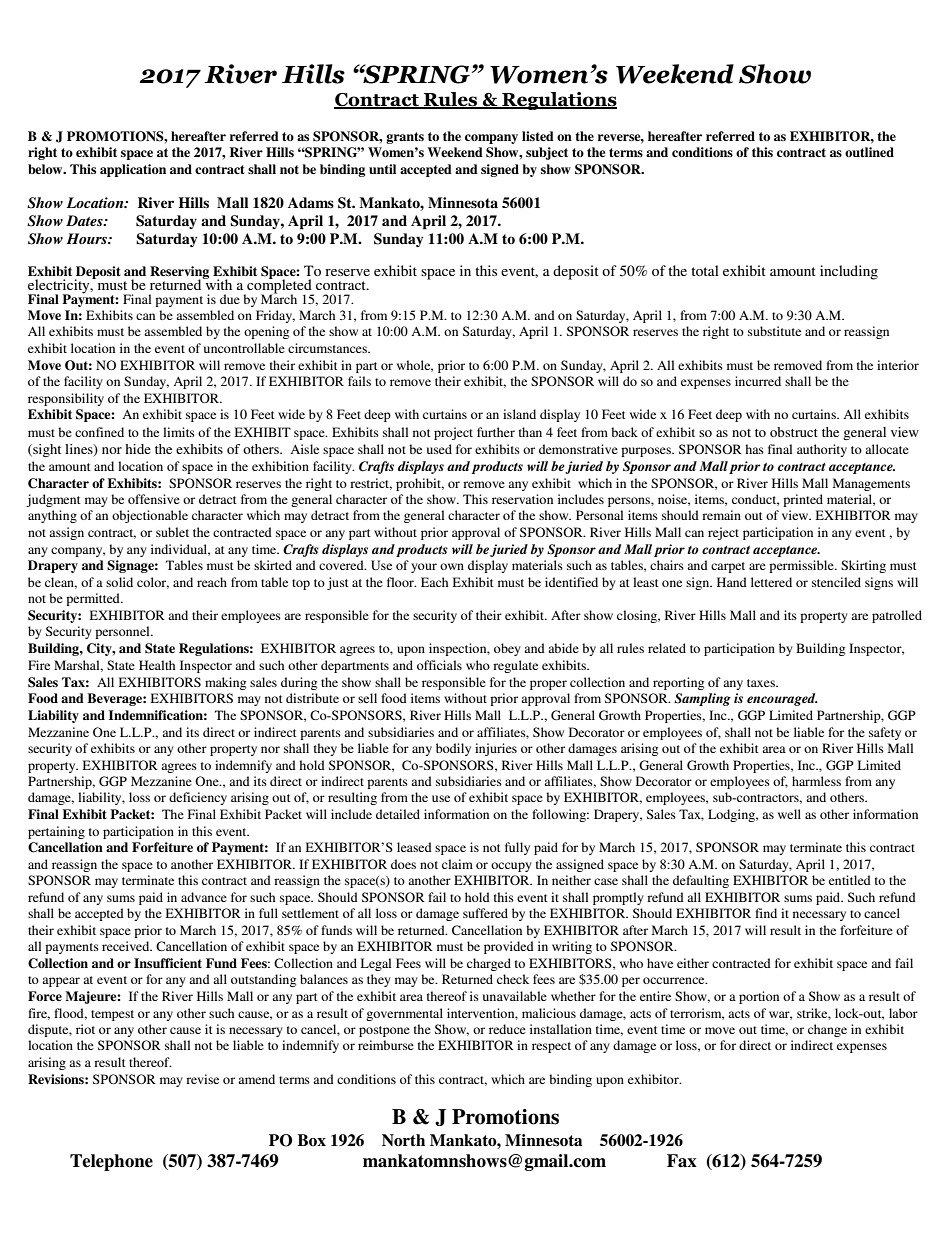 The height and width of the screenshot is (1233, 952). What do you see at coordinates (766, 913) in the screenshot?
I see `find` at bounding box center [766, 913].
